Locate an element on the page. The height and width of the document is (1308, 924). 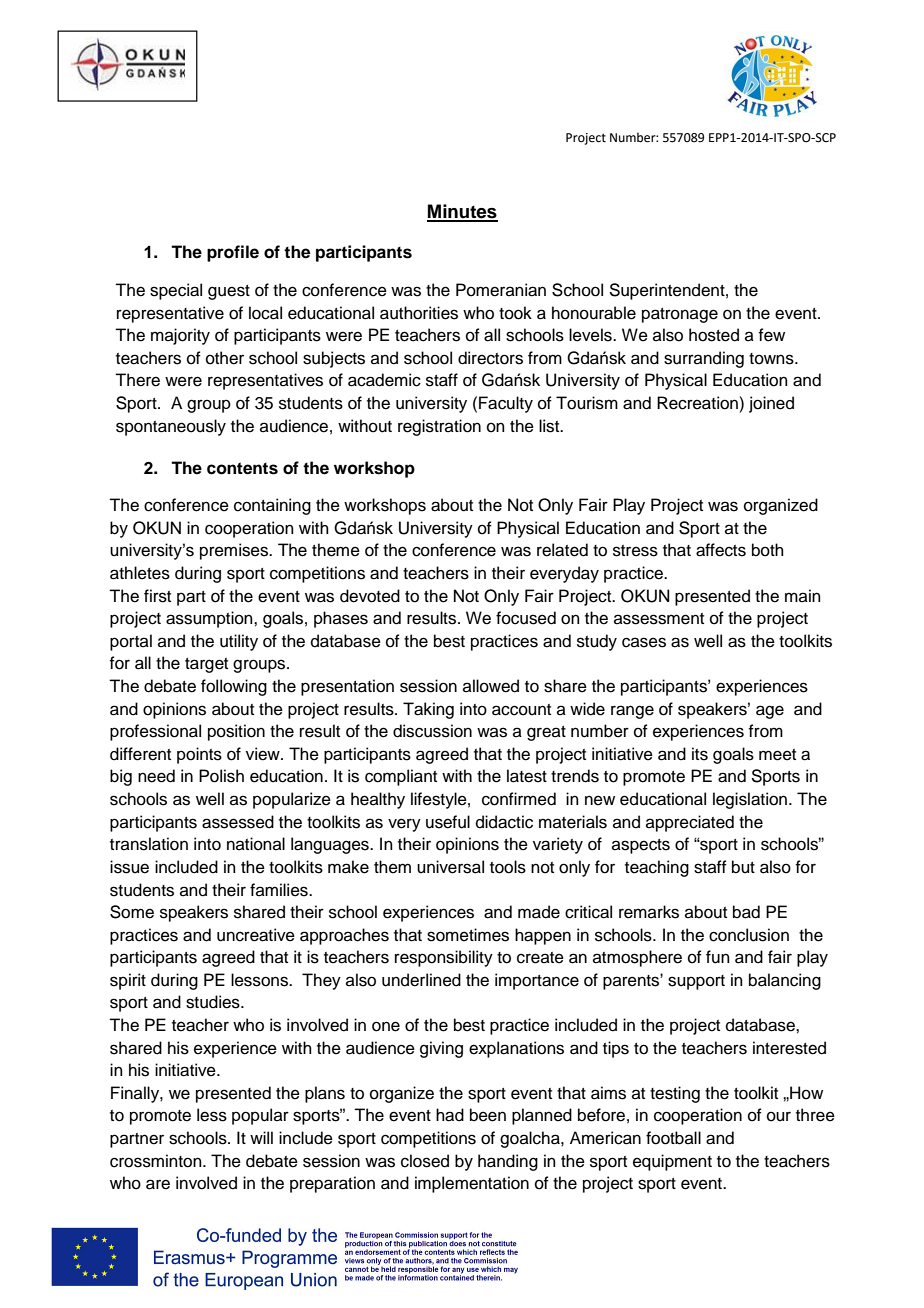
will is located at coordinates (261, 1137).
